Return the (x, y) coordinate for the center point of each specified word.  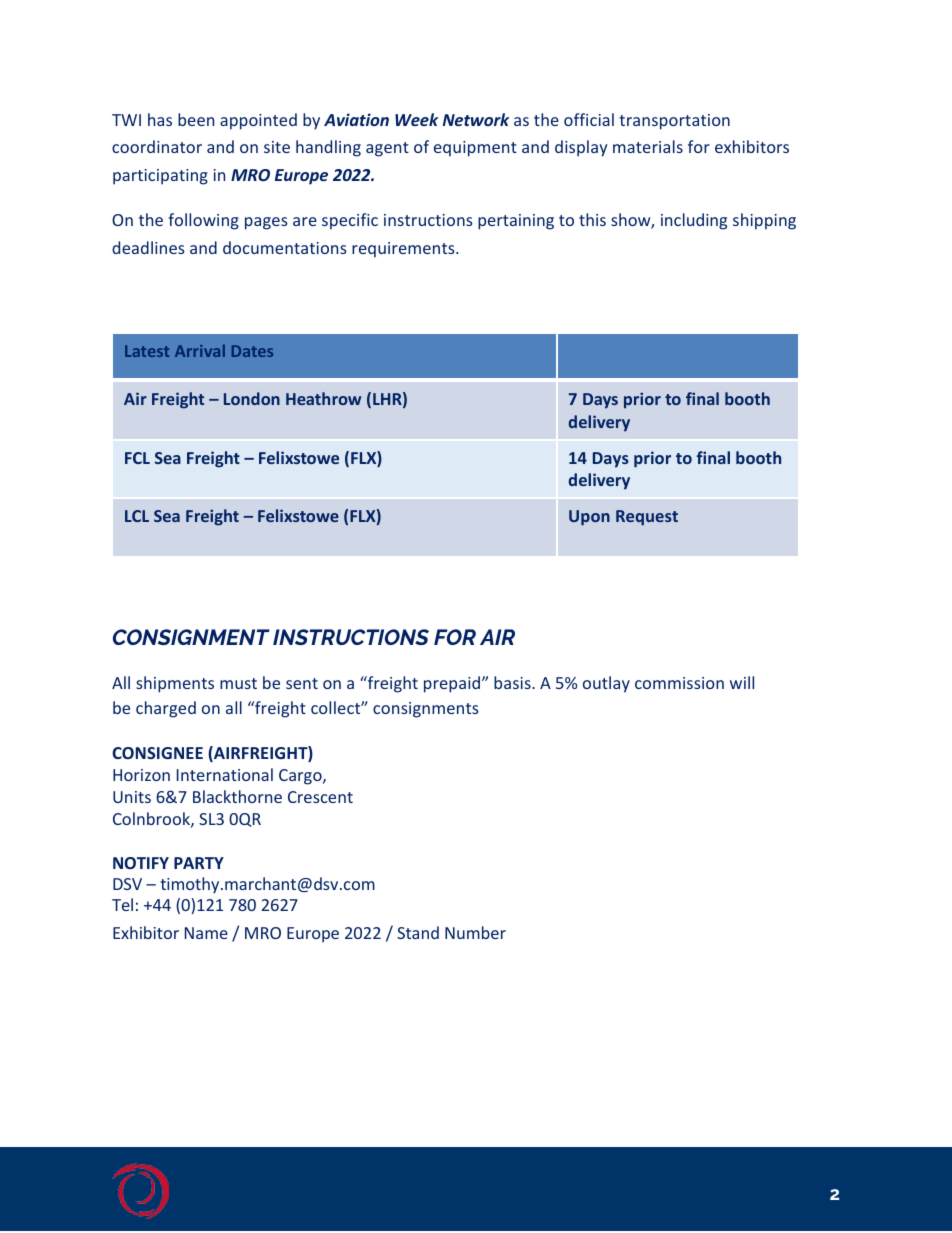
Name (206, 933)
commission (679, 683)
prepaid (453, 684)
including (694, 221)
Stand (418, 932)
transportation (674, 122)
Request (647, 518)
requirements (404, 250)
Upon (589, 518)
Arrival (200, 350)
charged (166, 709)
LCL (137, 516)
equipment (475, 149)
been (196, 119)
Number (475, 932)
